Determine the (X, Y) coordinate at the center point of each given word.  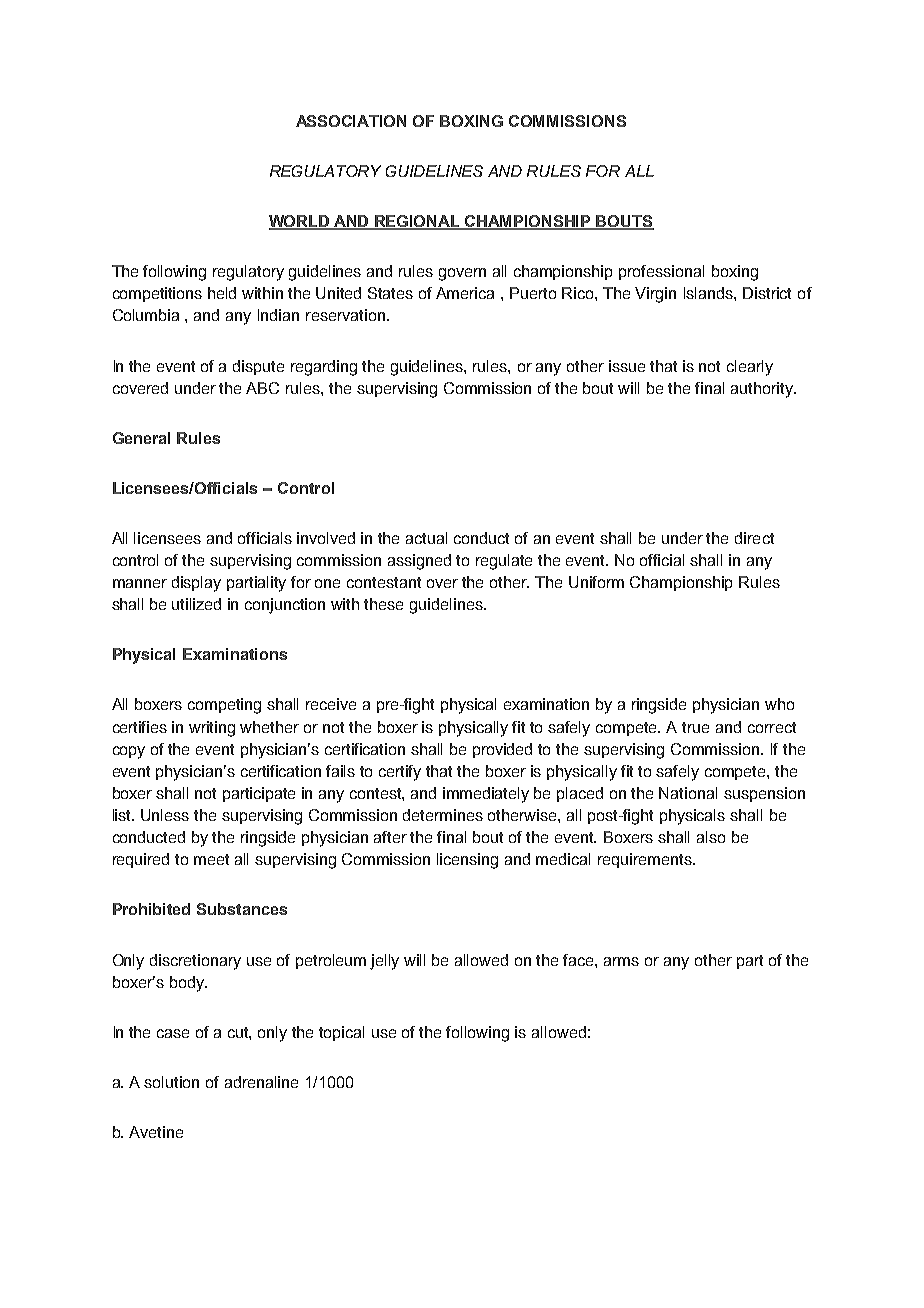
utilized (196, 604)
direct (754, 538)
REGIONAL (418, 222)
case (173, 1033)
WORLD (300, 222)
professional (661, 272)
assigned (419, 562)
